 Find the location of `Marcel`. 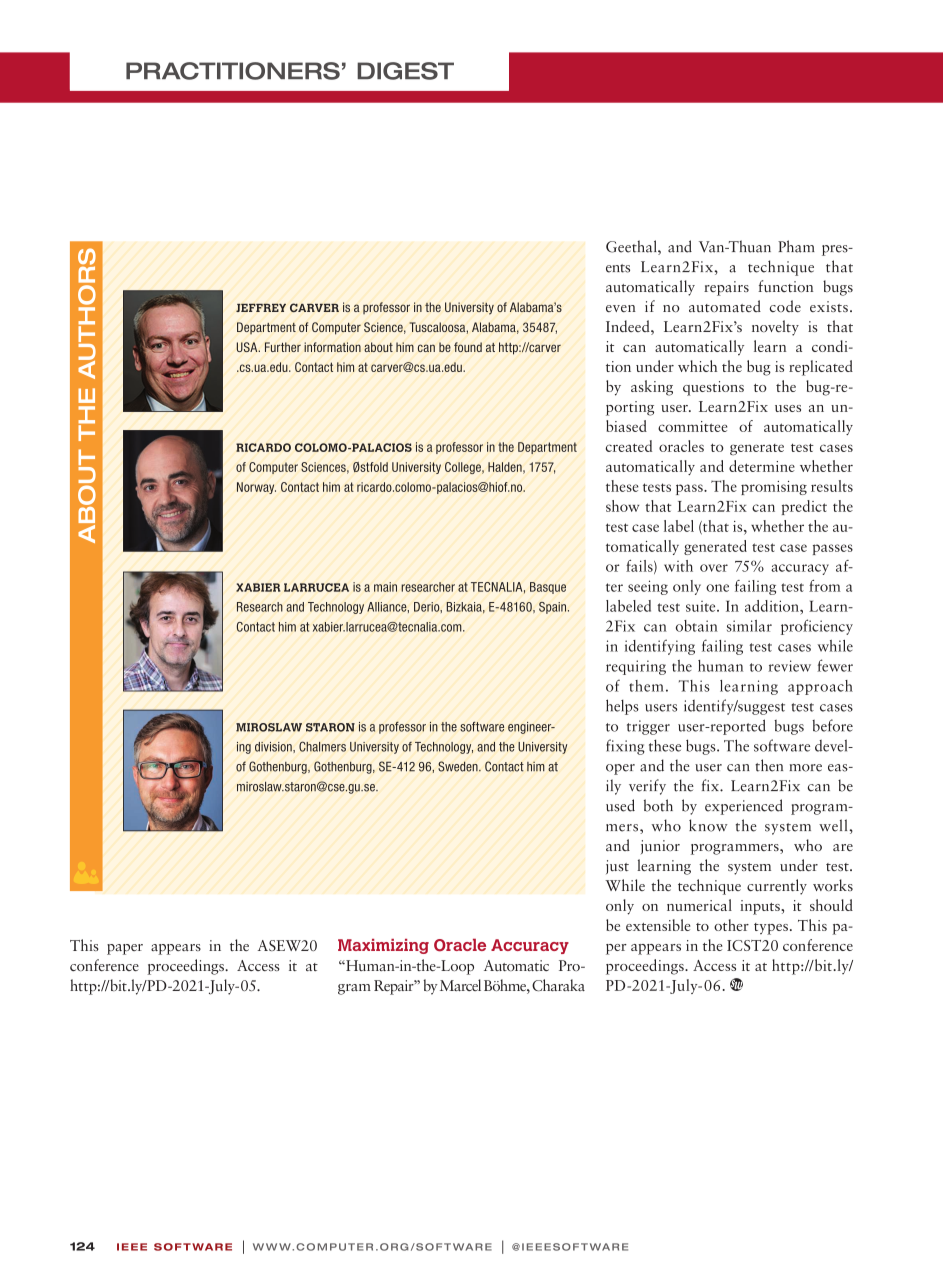

Marcel is located at coordinates (460, 985).
